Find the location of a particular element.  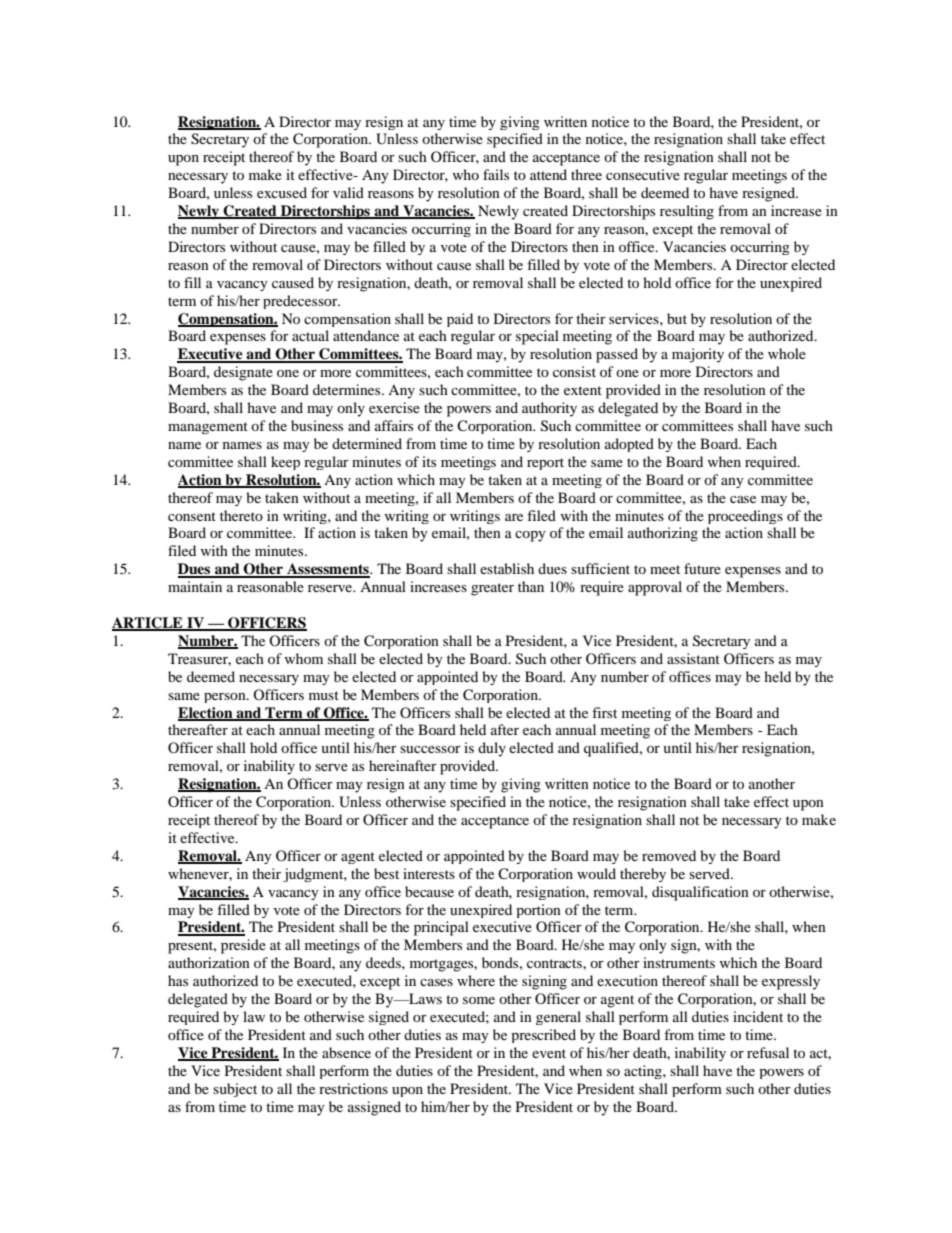

assistant is located at coordinates (693, 658).
